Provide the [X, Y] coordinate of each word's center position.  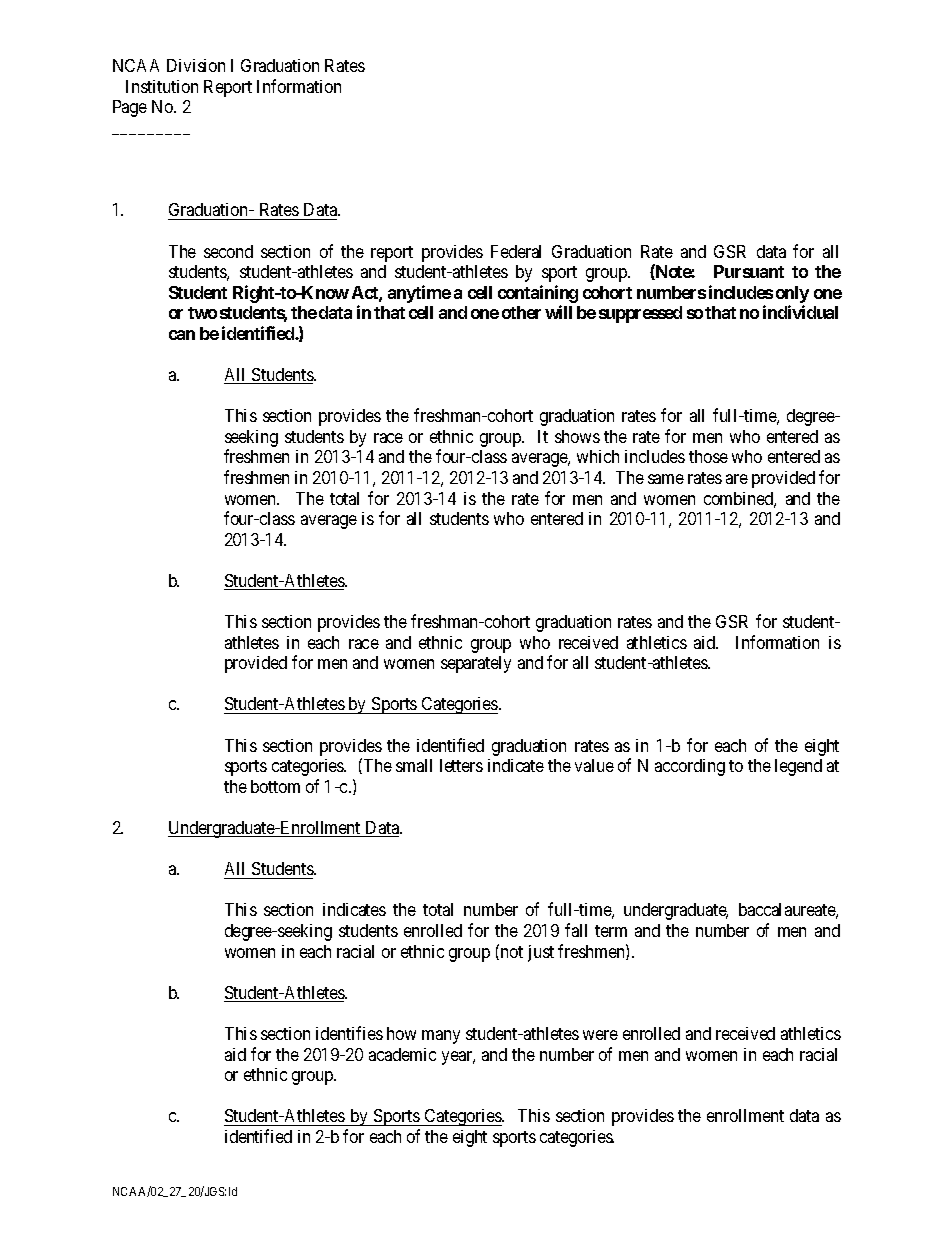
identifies [349, 1033]
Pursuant [749, 271]
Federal [516, 251]
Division [196, 65]
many [441, 1037]
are [737, 479]
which [598, 456]
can [182, 335]
